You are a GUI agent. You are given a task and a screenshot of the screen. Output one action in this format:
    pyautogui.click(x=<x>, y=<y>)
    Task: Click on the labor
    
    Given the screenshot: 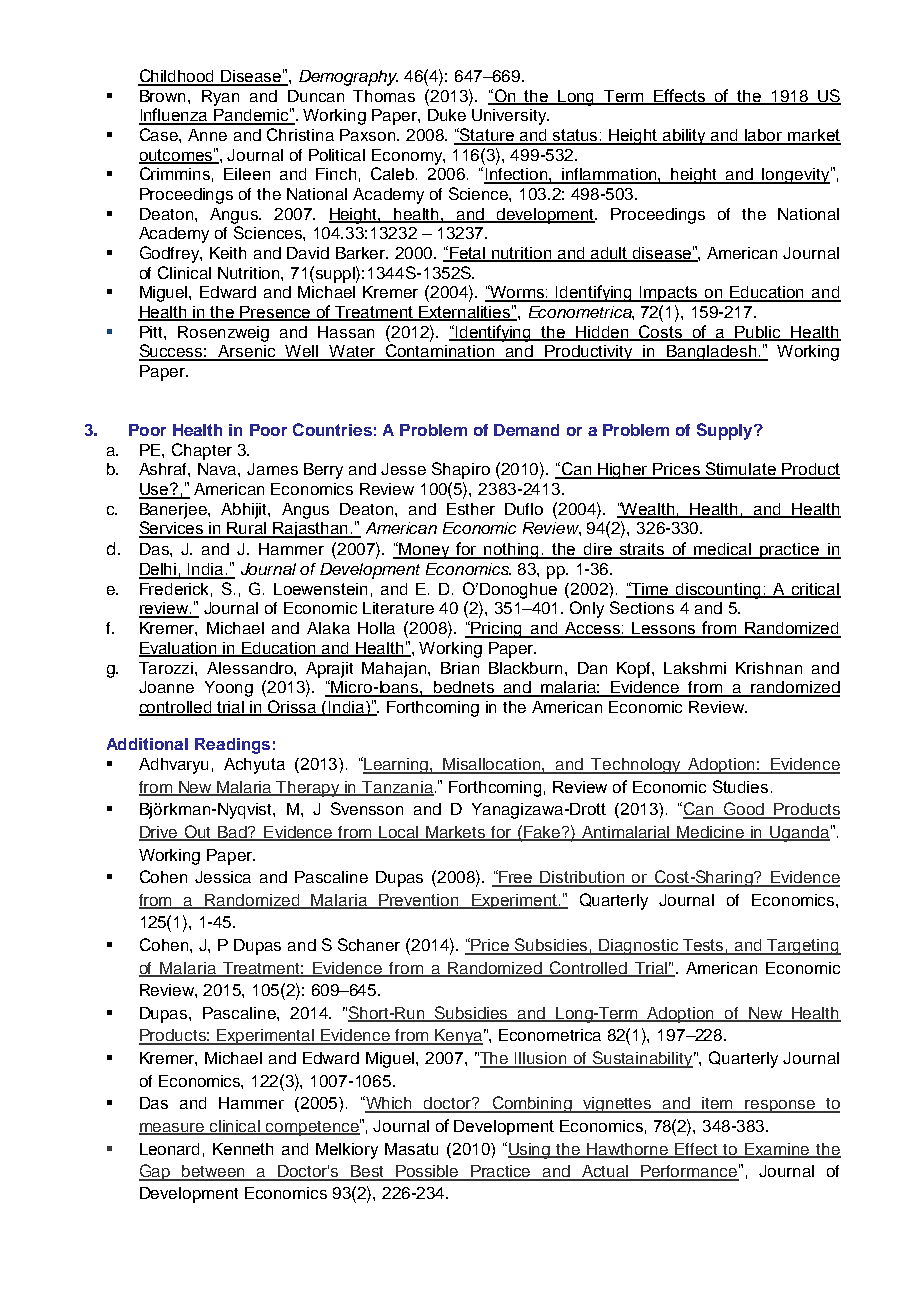 What is the action you would take?
    pyautogui.click(x=764, y=136)
